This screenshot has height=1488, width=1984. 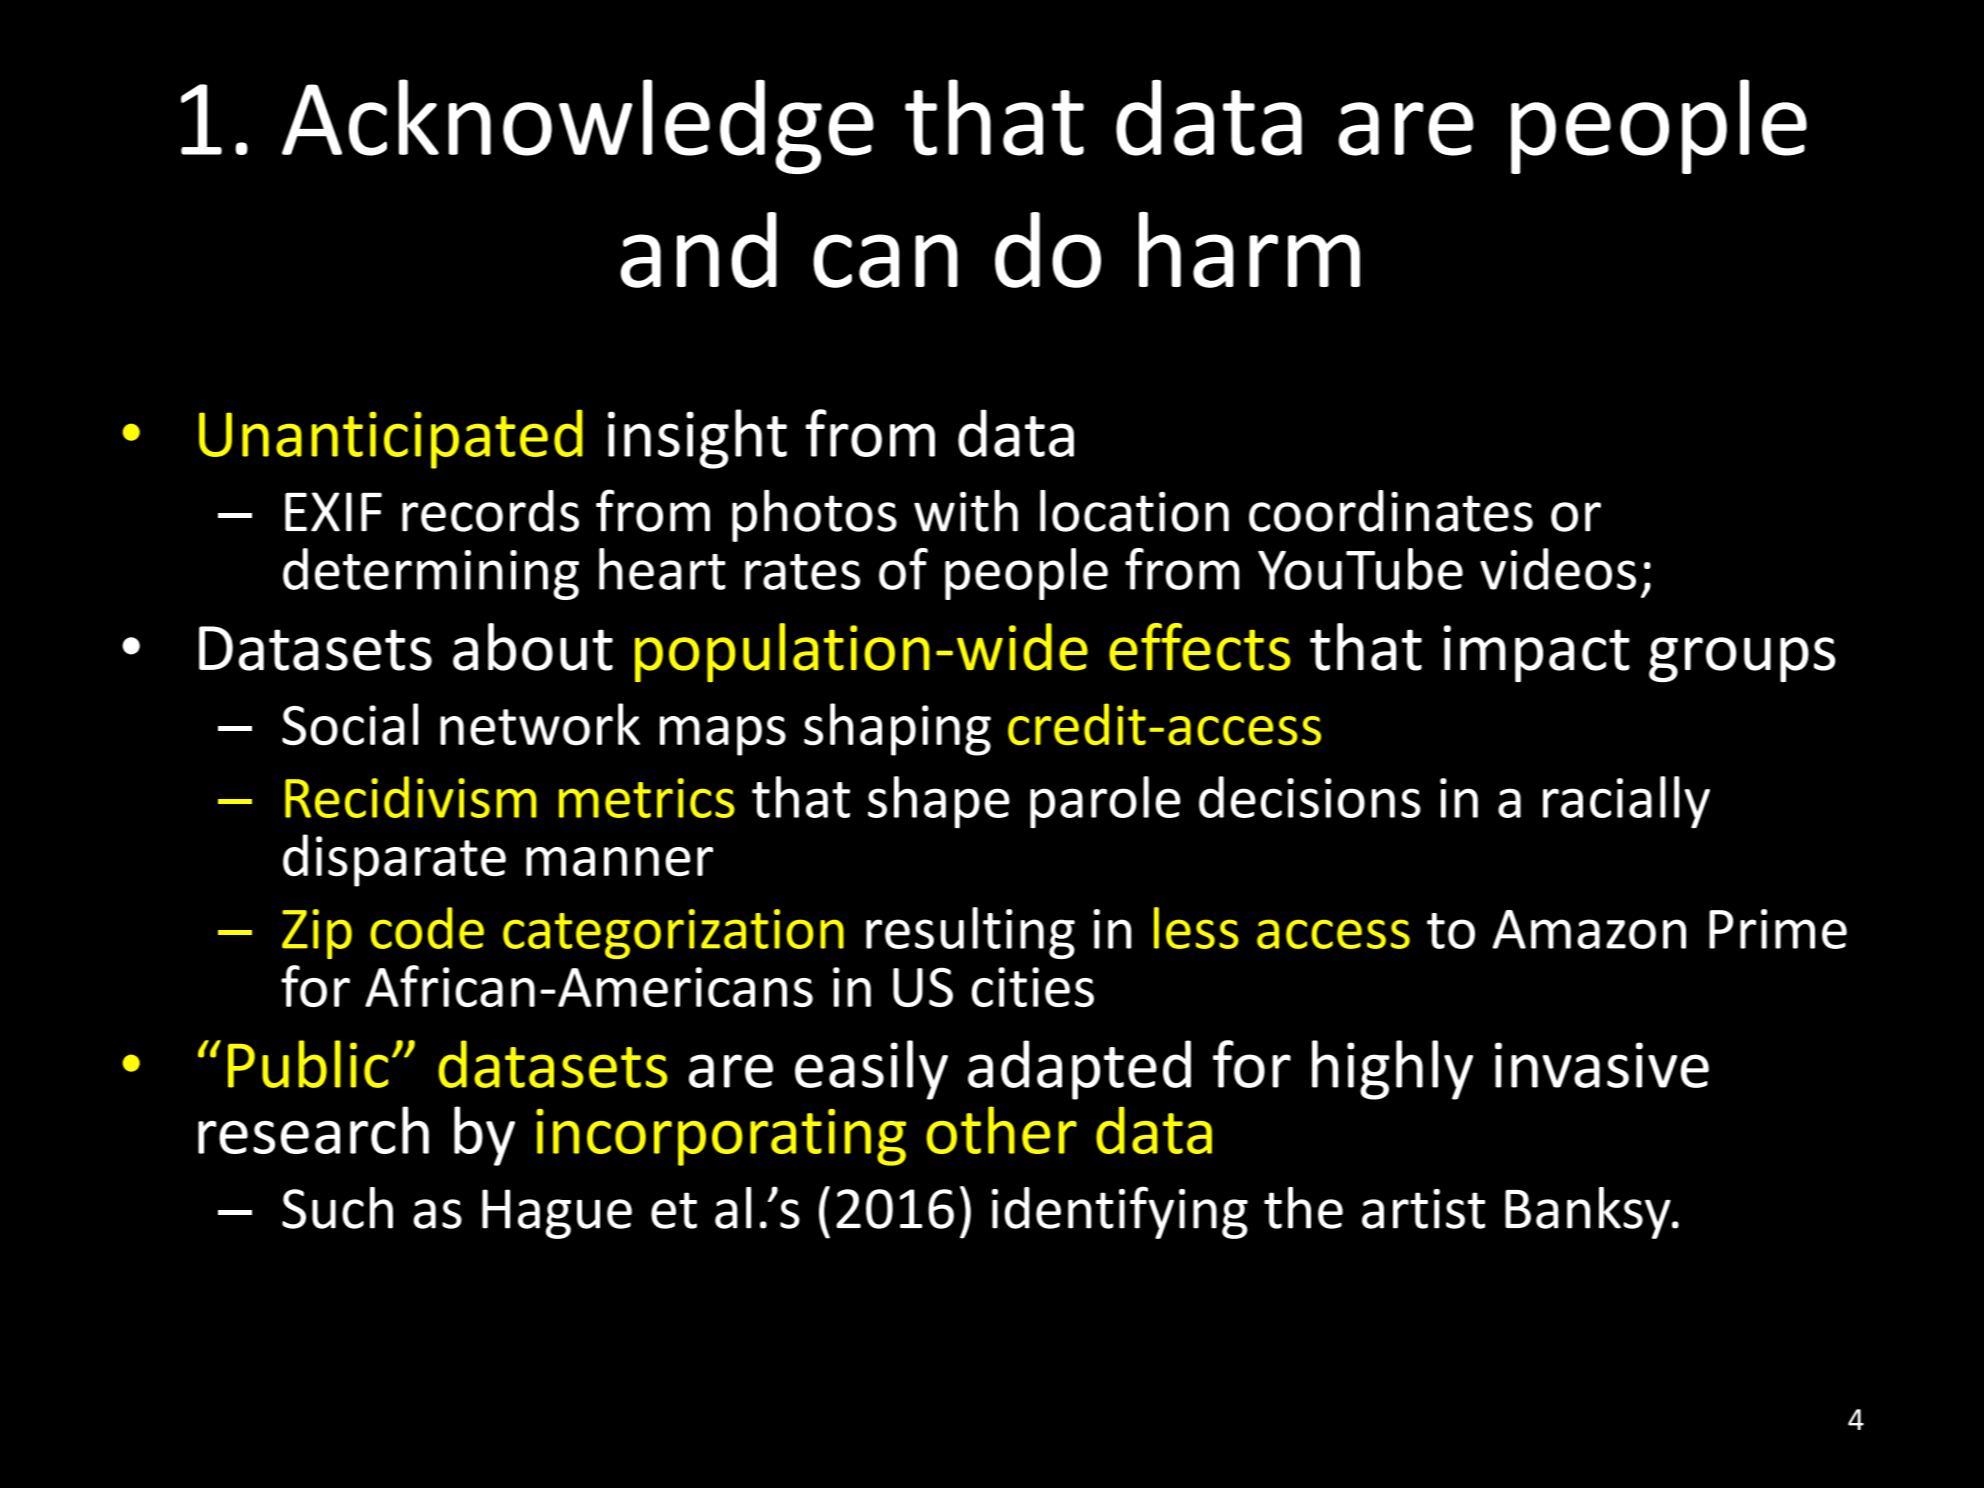 What do you see at coordinates (698, 250) in the screenshot?
I see `and` at bounding box center [698, 250].
